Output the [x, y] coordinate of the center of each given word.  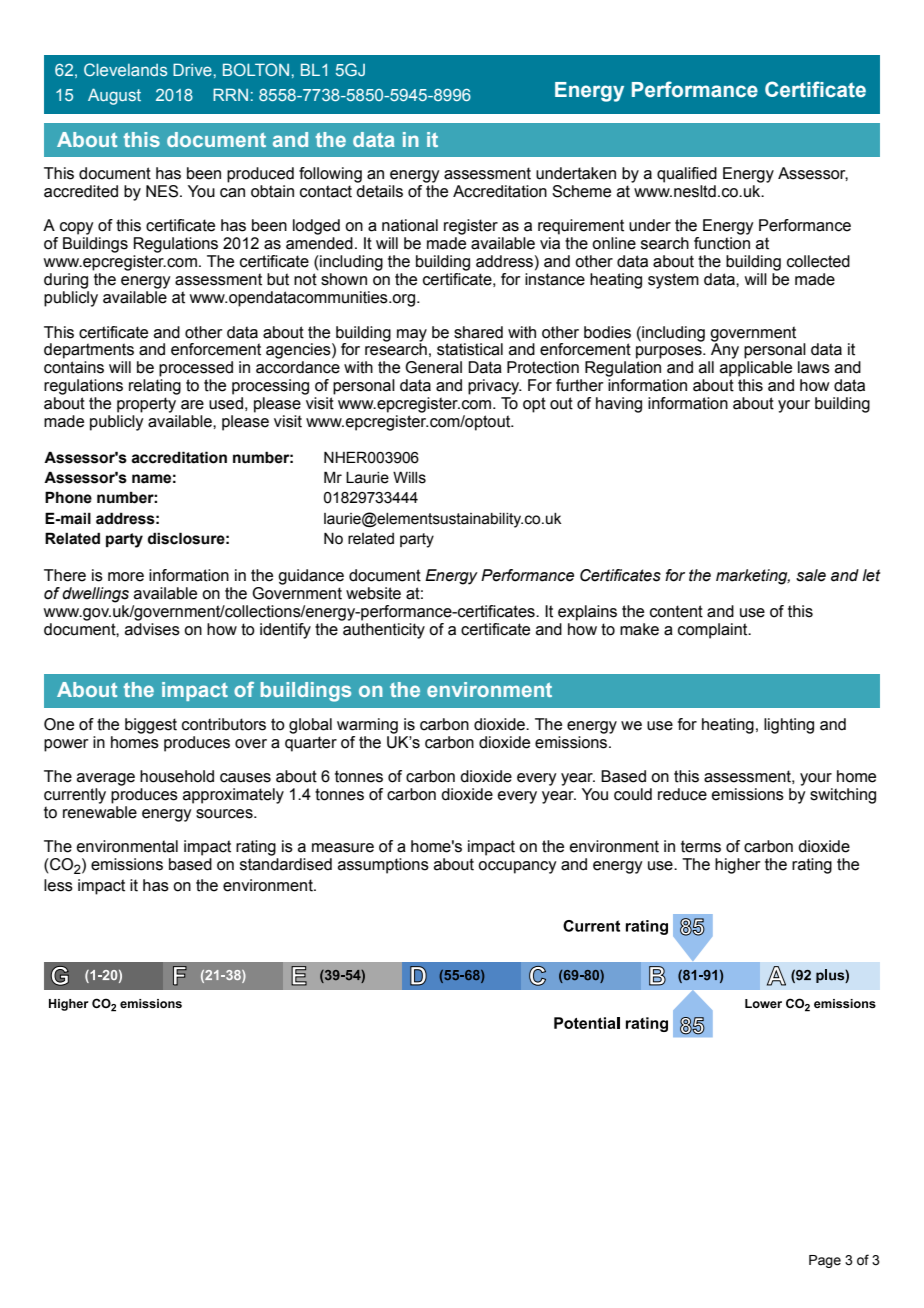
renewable [100, 812]
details [379, 191]
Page [825, 1261]
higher [738, 866]
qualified [687, 175]
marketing [753, 577]
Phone [68, 497]
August [114, 96]
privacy [495, 387]
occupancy [517, 867]
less [58, 885]
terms [701, 846]
